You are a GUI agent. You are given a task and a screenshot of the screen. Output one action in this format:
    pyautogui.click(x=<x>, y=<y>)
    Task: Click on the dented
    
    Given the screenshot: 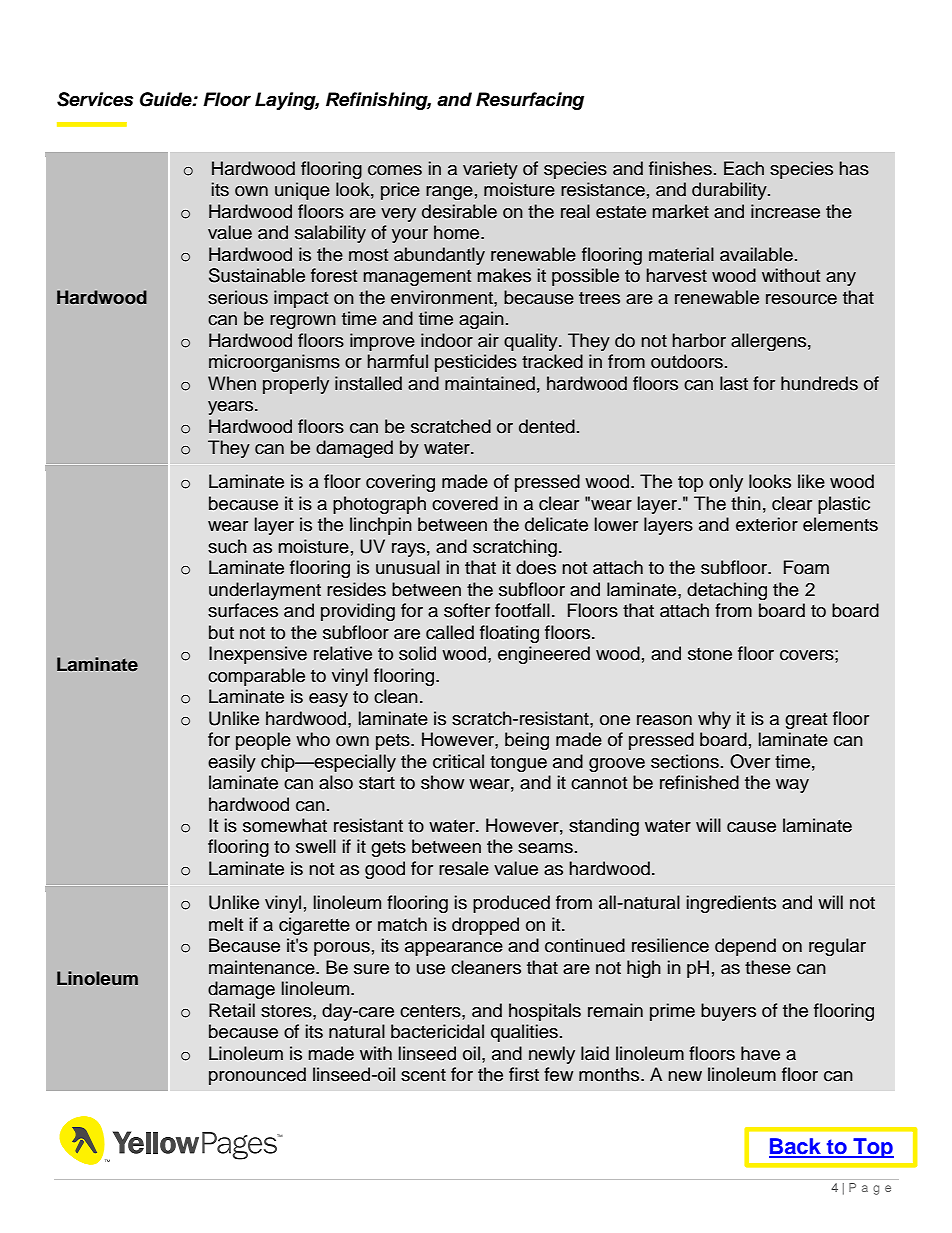 What is the action you would take?
    pyautogui.click(x=547, y=426)
